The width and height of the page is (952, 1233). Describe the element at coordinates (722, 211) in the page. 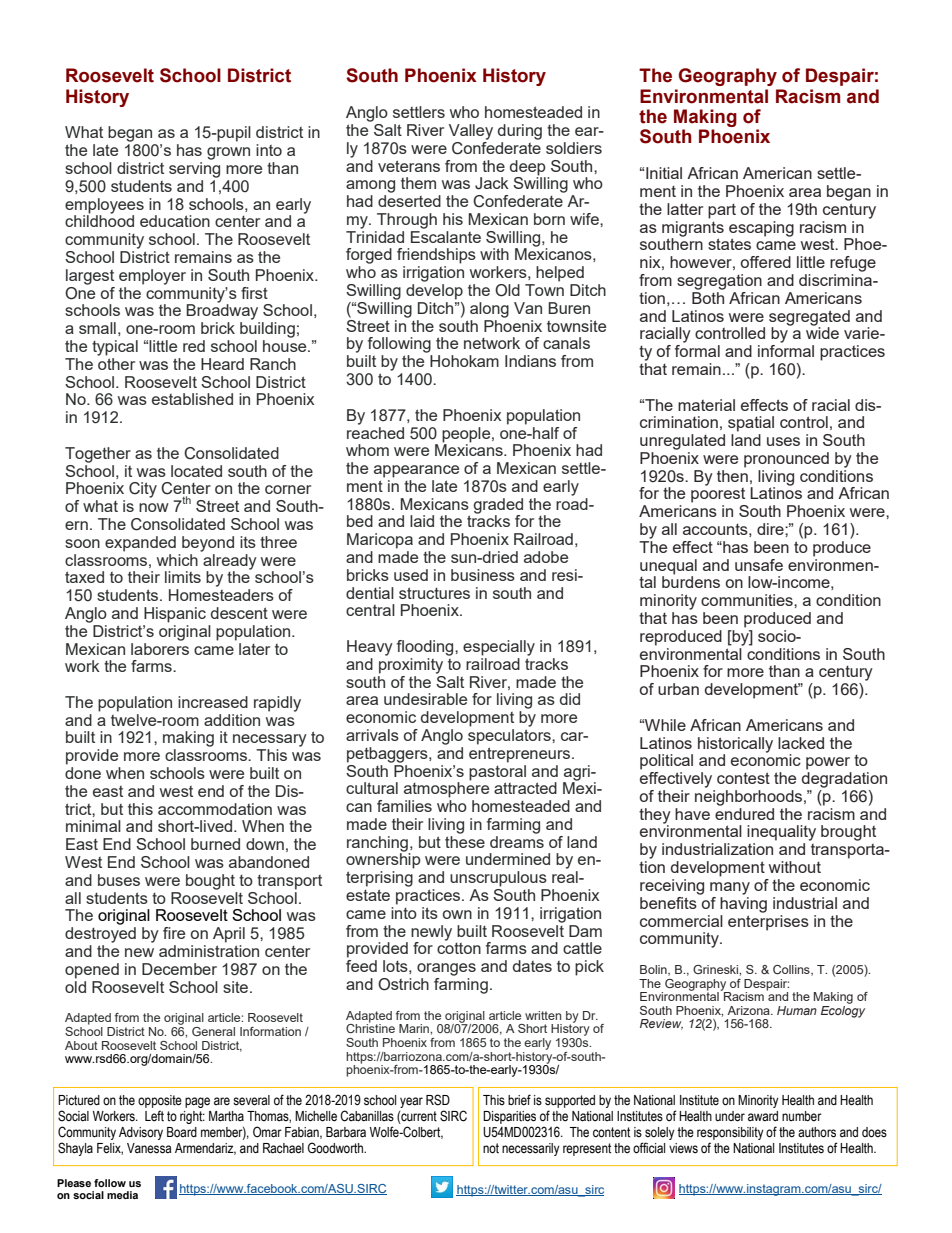

I see `part` at that location.
